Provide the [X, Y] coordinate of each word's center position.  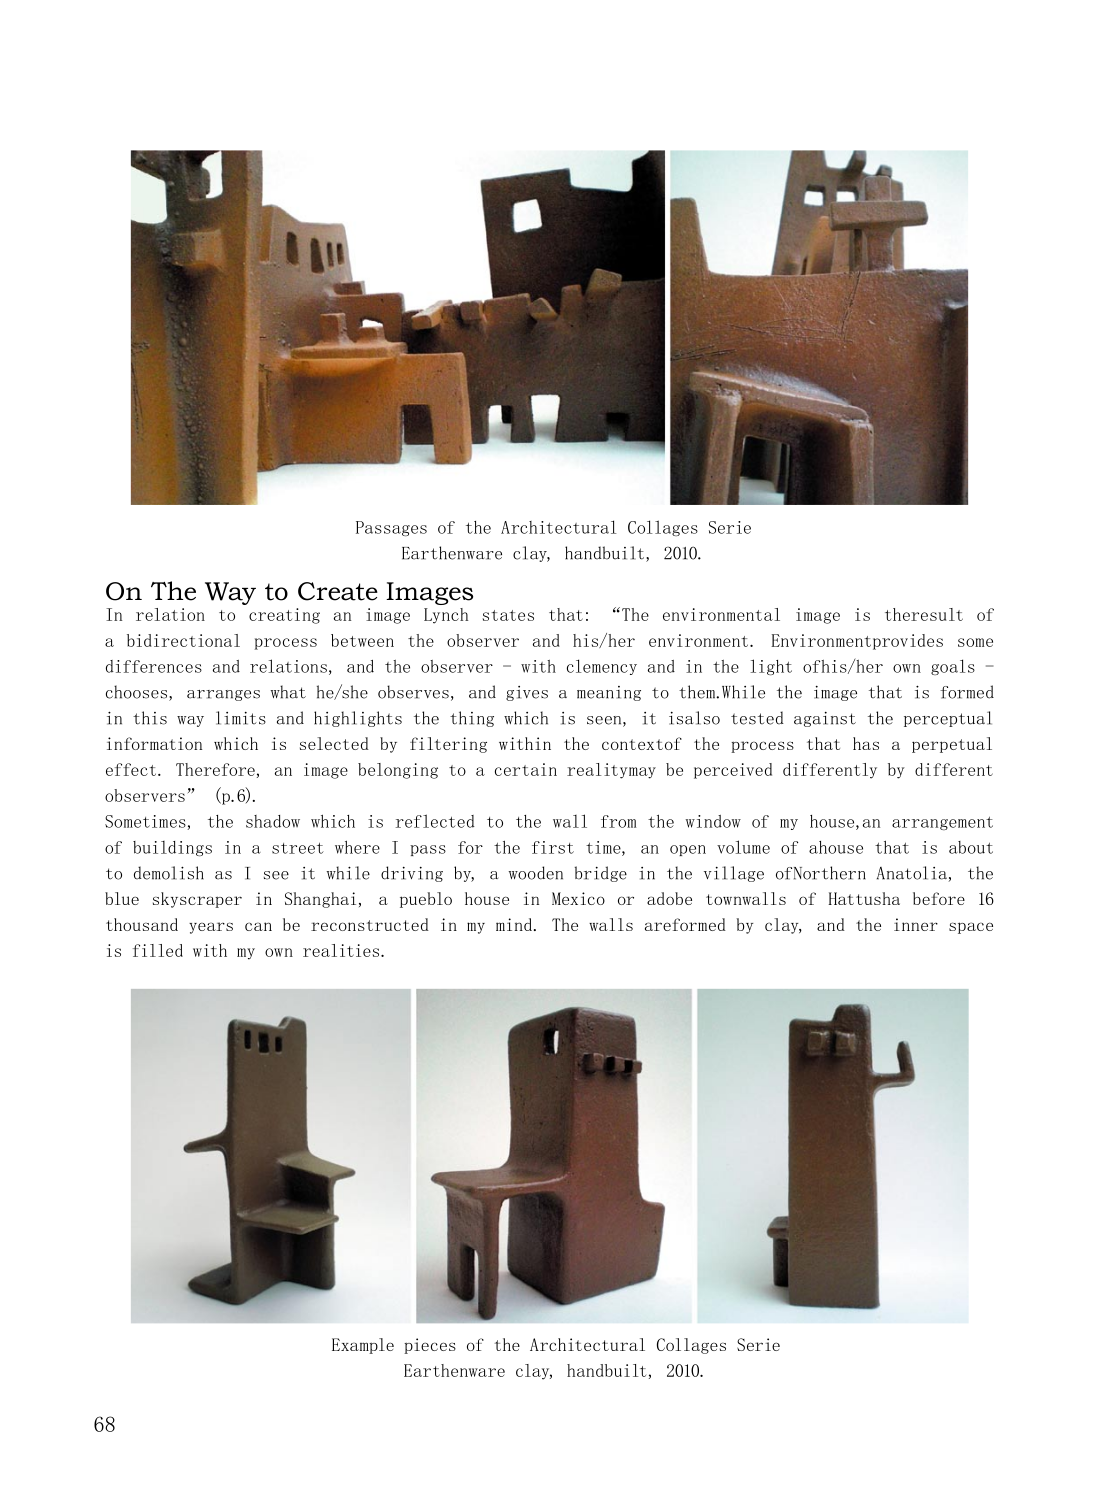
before [939, 898]
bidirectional [183, 640]
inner [916, 924]
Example [363, 1346]
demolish [169, 873]
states [508, 615]
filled [158, 950]
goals [953, 667]
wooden [536, 873]
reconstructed [370, 924]
